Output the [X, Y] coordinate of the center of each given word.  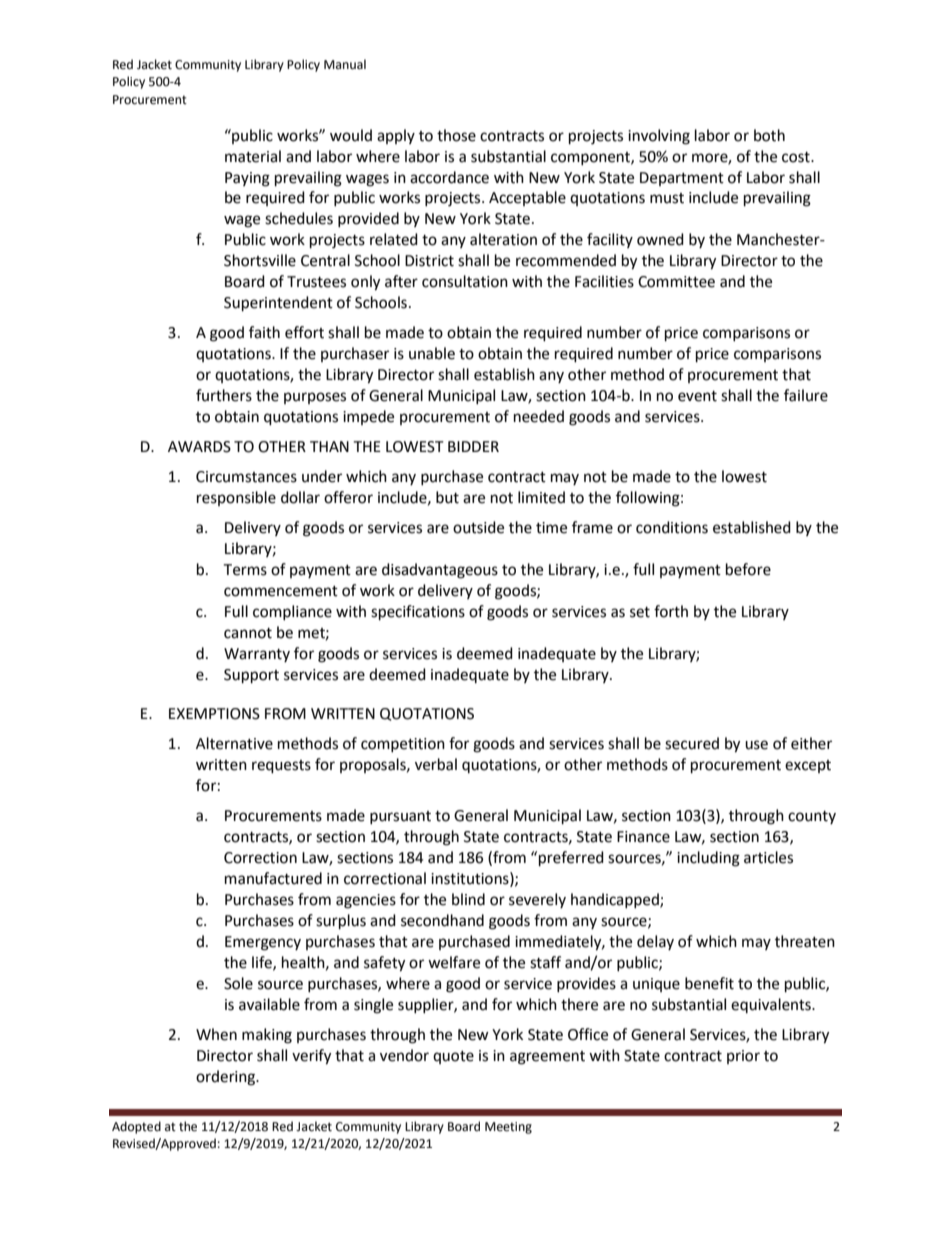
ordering [227, 1078]
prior [743, 1057]
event [697, 396]
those [456, 135]
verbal [436, 764]
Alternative [234, 743]
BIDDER [473, 446]
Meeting [508, 1128]
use [756, 745]
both [769, 135]
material [253, 156]
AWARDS [199, 447]
